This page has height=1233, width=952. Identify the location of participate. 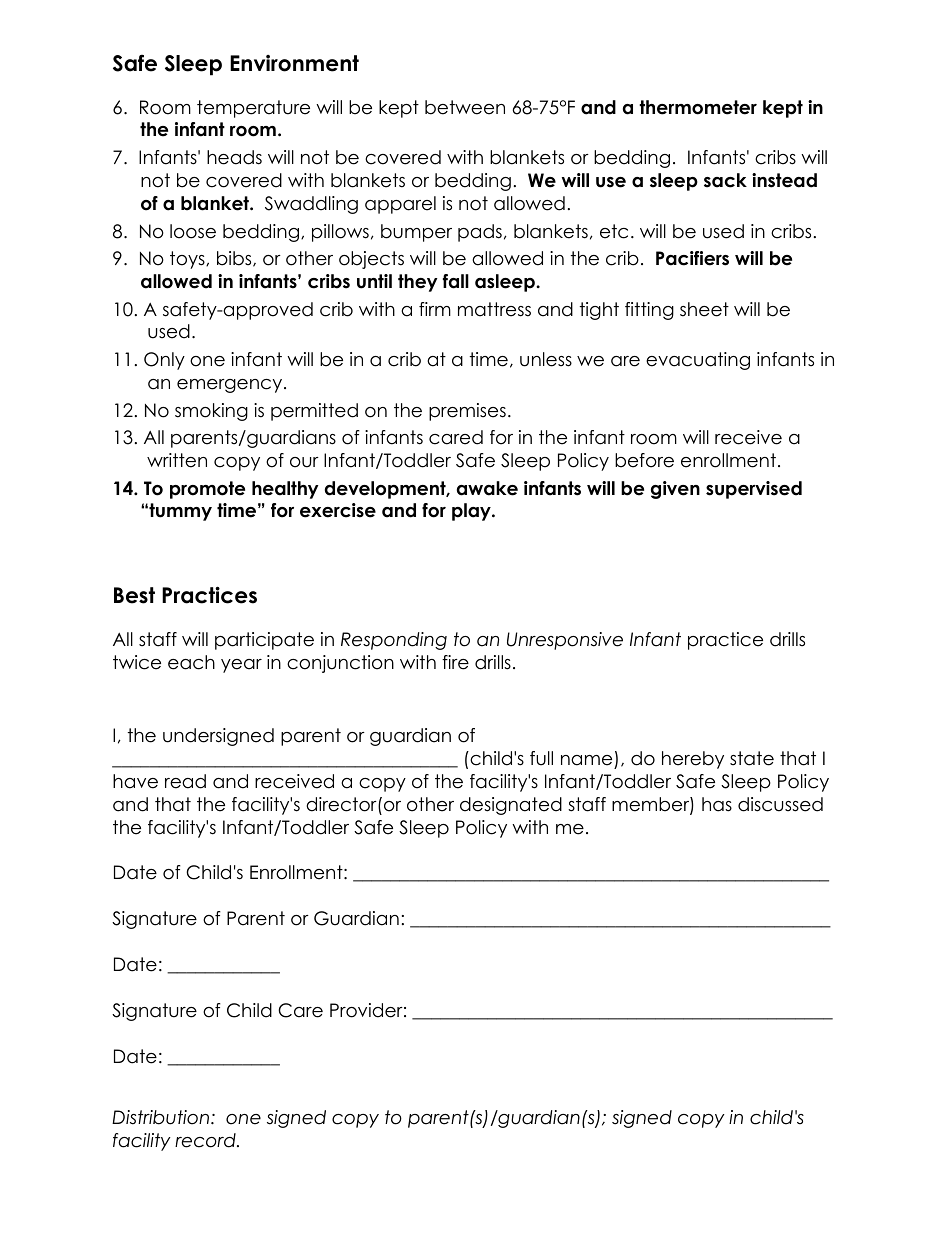
(264, 641).
